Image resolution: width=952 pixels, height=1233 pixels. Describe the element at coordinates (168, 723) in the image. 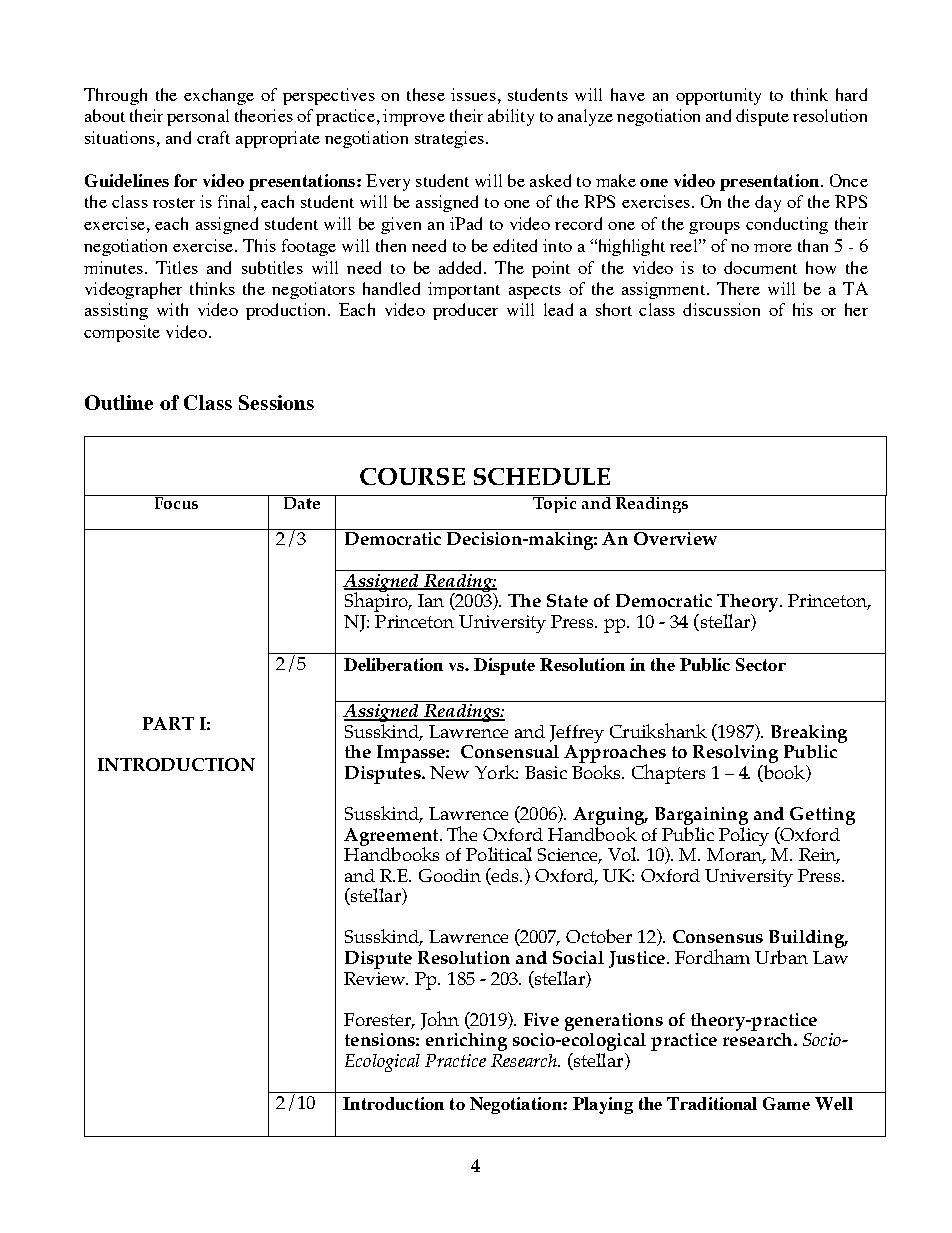

I see `PART` at that location.
